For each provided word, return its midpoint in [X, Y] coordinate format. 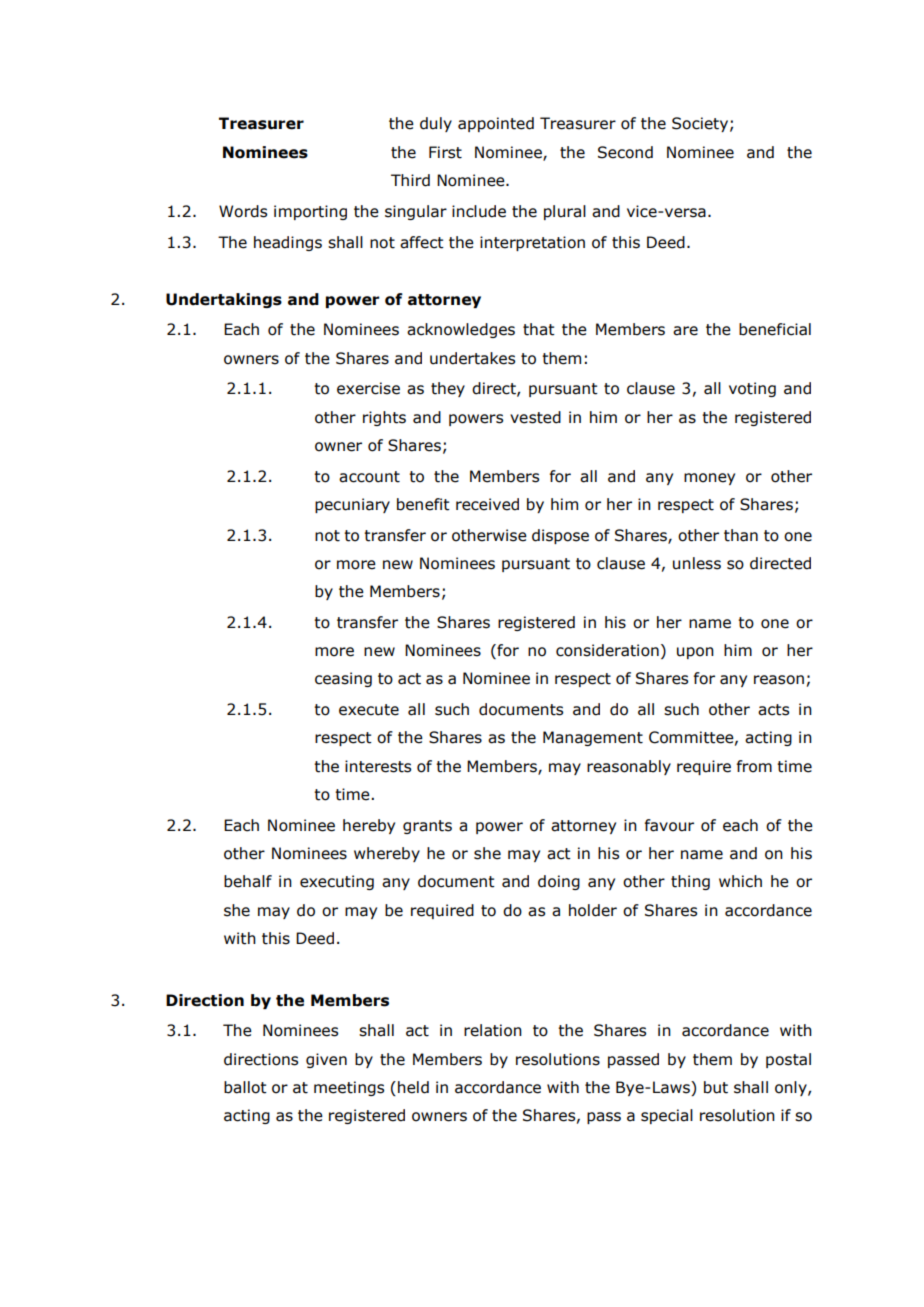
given [326, 1060]
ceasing [343, 679]
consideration [607, 650]
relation [493, 1030]
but [716, 1087]
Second [625, 152]
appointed [496, 124]
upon [695, 653]
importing [310, 212]
